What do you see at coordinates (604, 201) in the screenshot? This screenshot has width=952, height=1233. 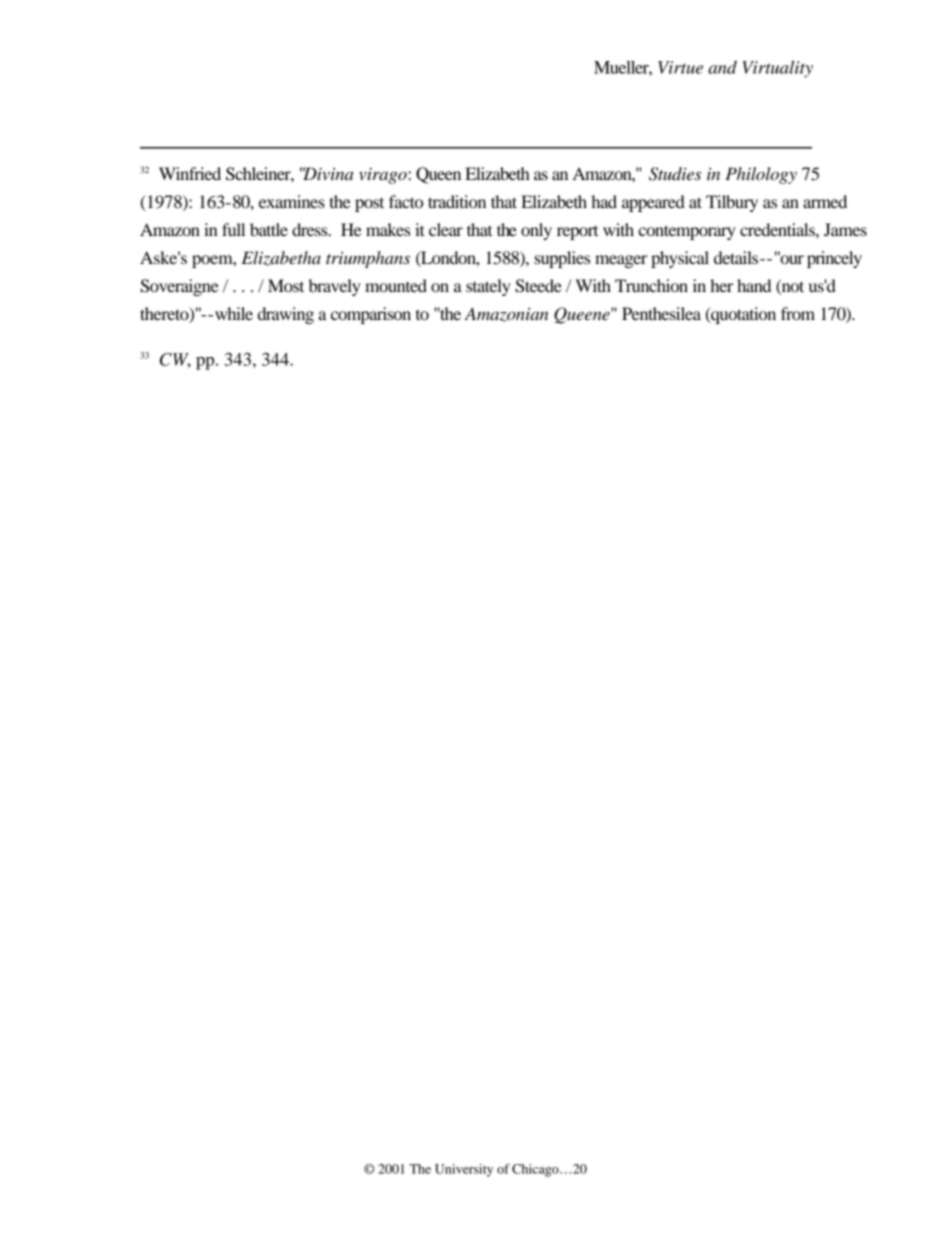 I see `had` at bounding box center [604, 201].
